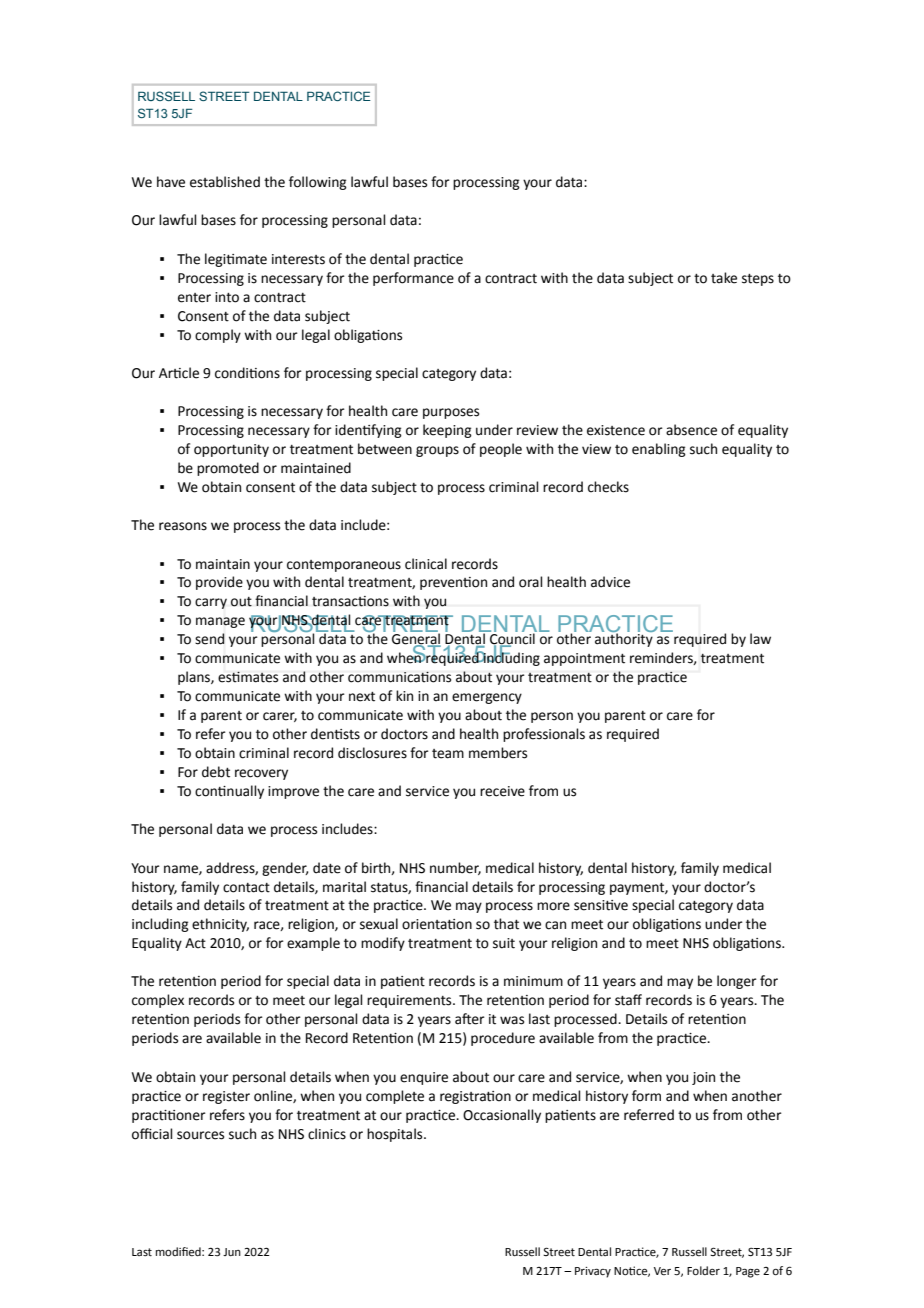  I want to click on sensitive, so click(601, 905).
